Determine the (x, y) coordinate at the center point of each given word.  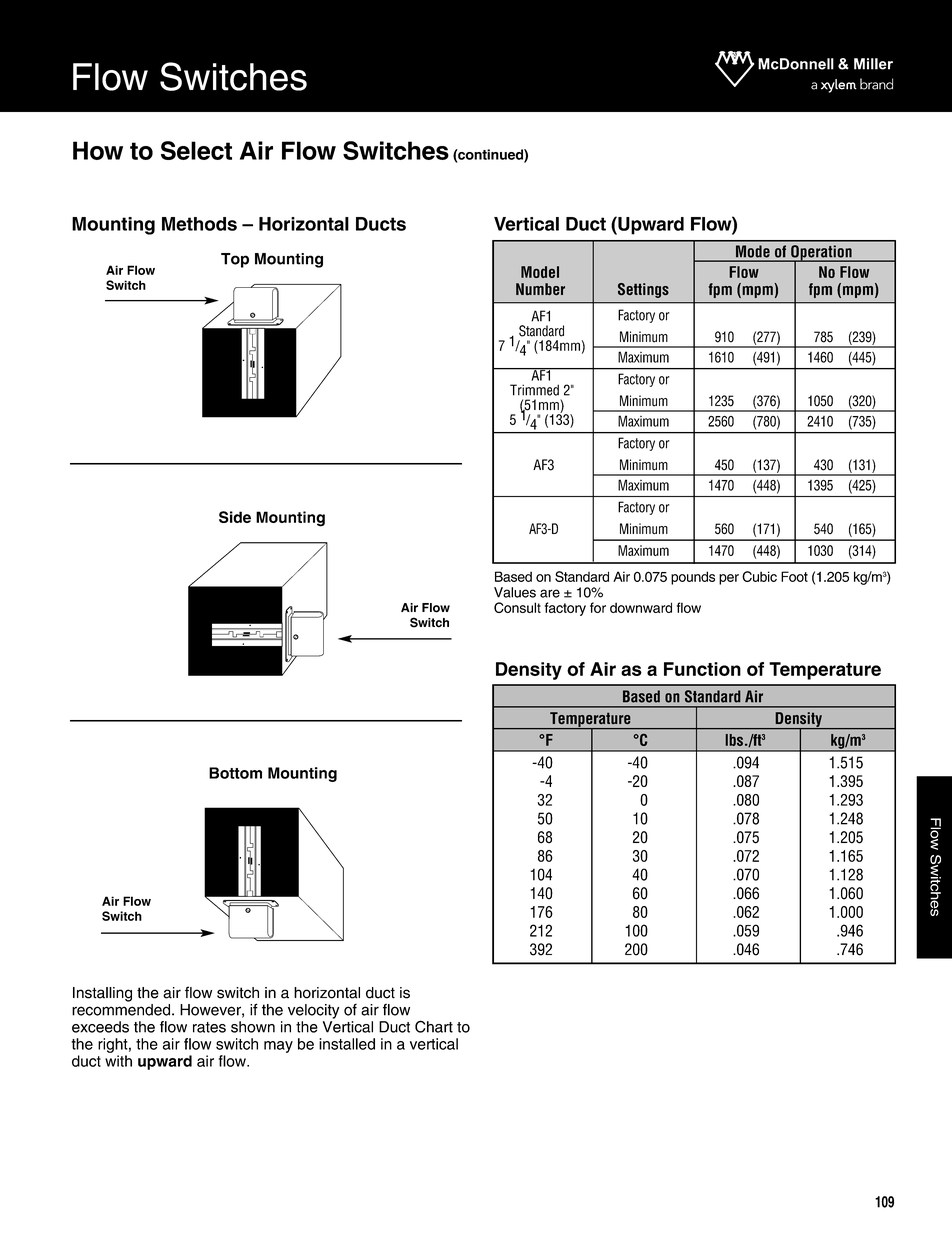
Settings (643, 290)
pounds (693, 578)
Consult (517, 607)
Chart (434, 1026)
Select (196, 150)
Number (540, 289)
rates (209, 1027)
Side (235, 517)
